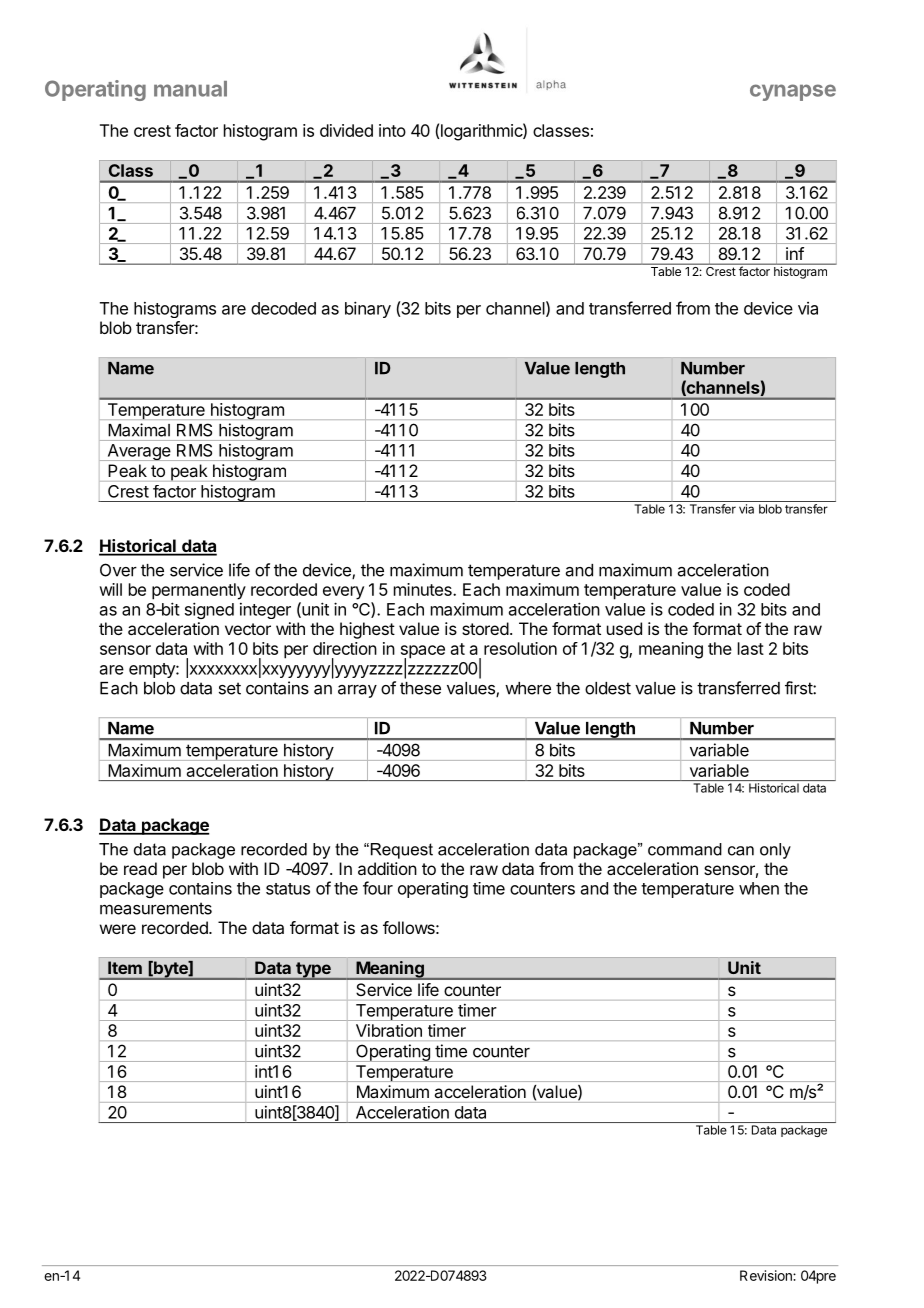 The height and width of the document is (1308, 924). What do you see at coordinates (368, 309) in the document?
I see `binary` at bounding box center [368, 309].
